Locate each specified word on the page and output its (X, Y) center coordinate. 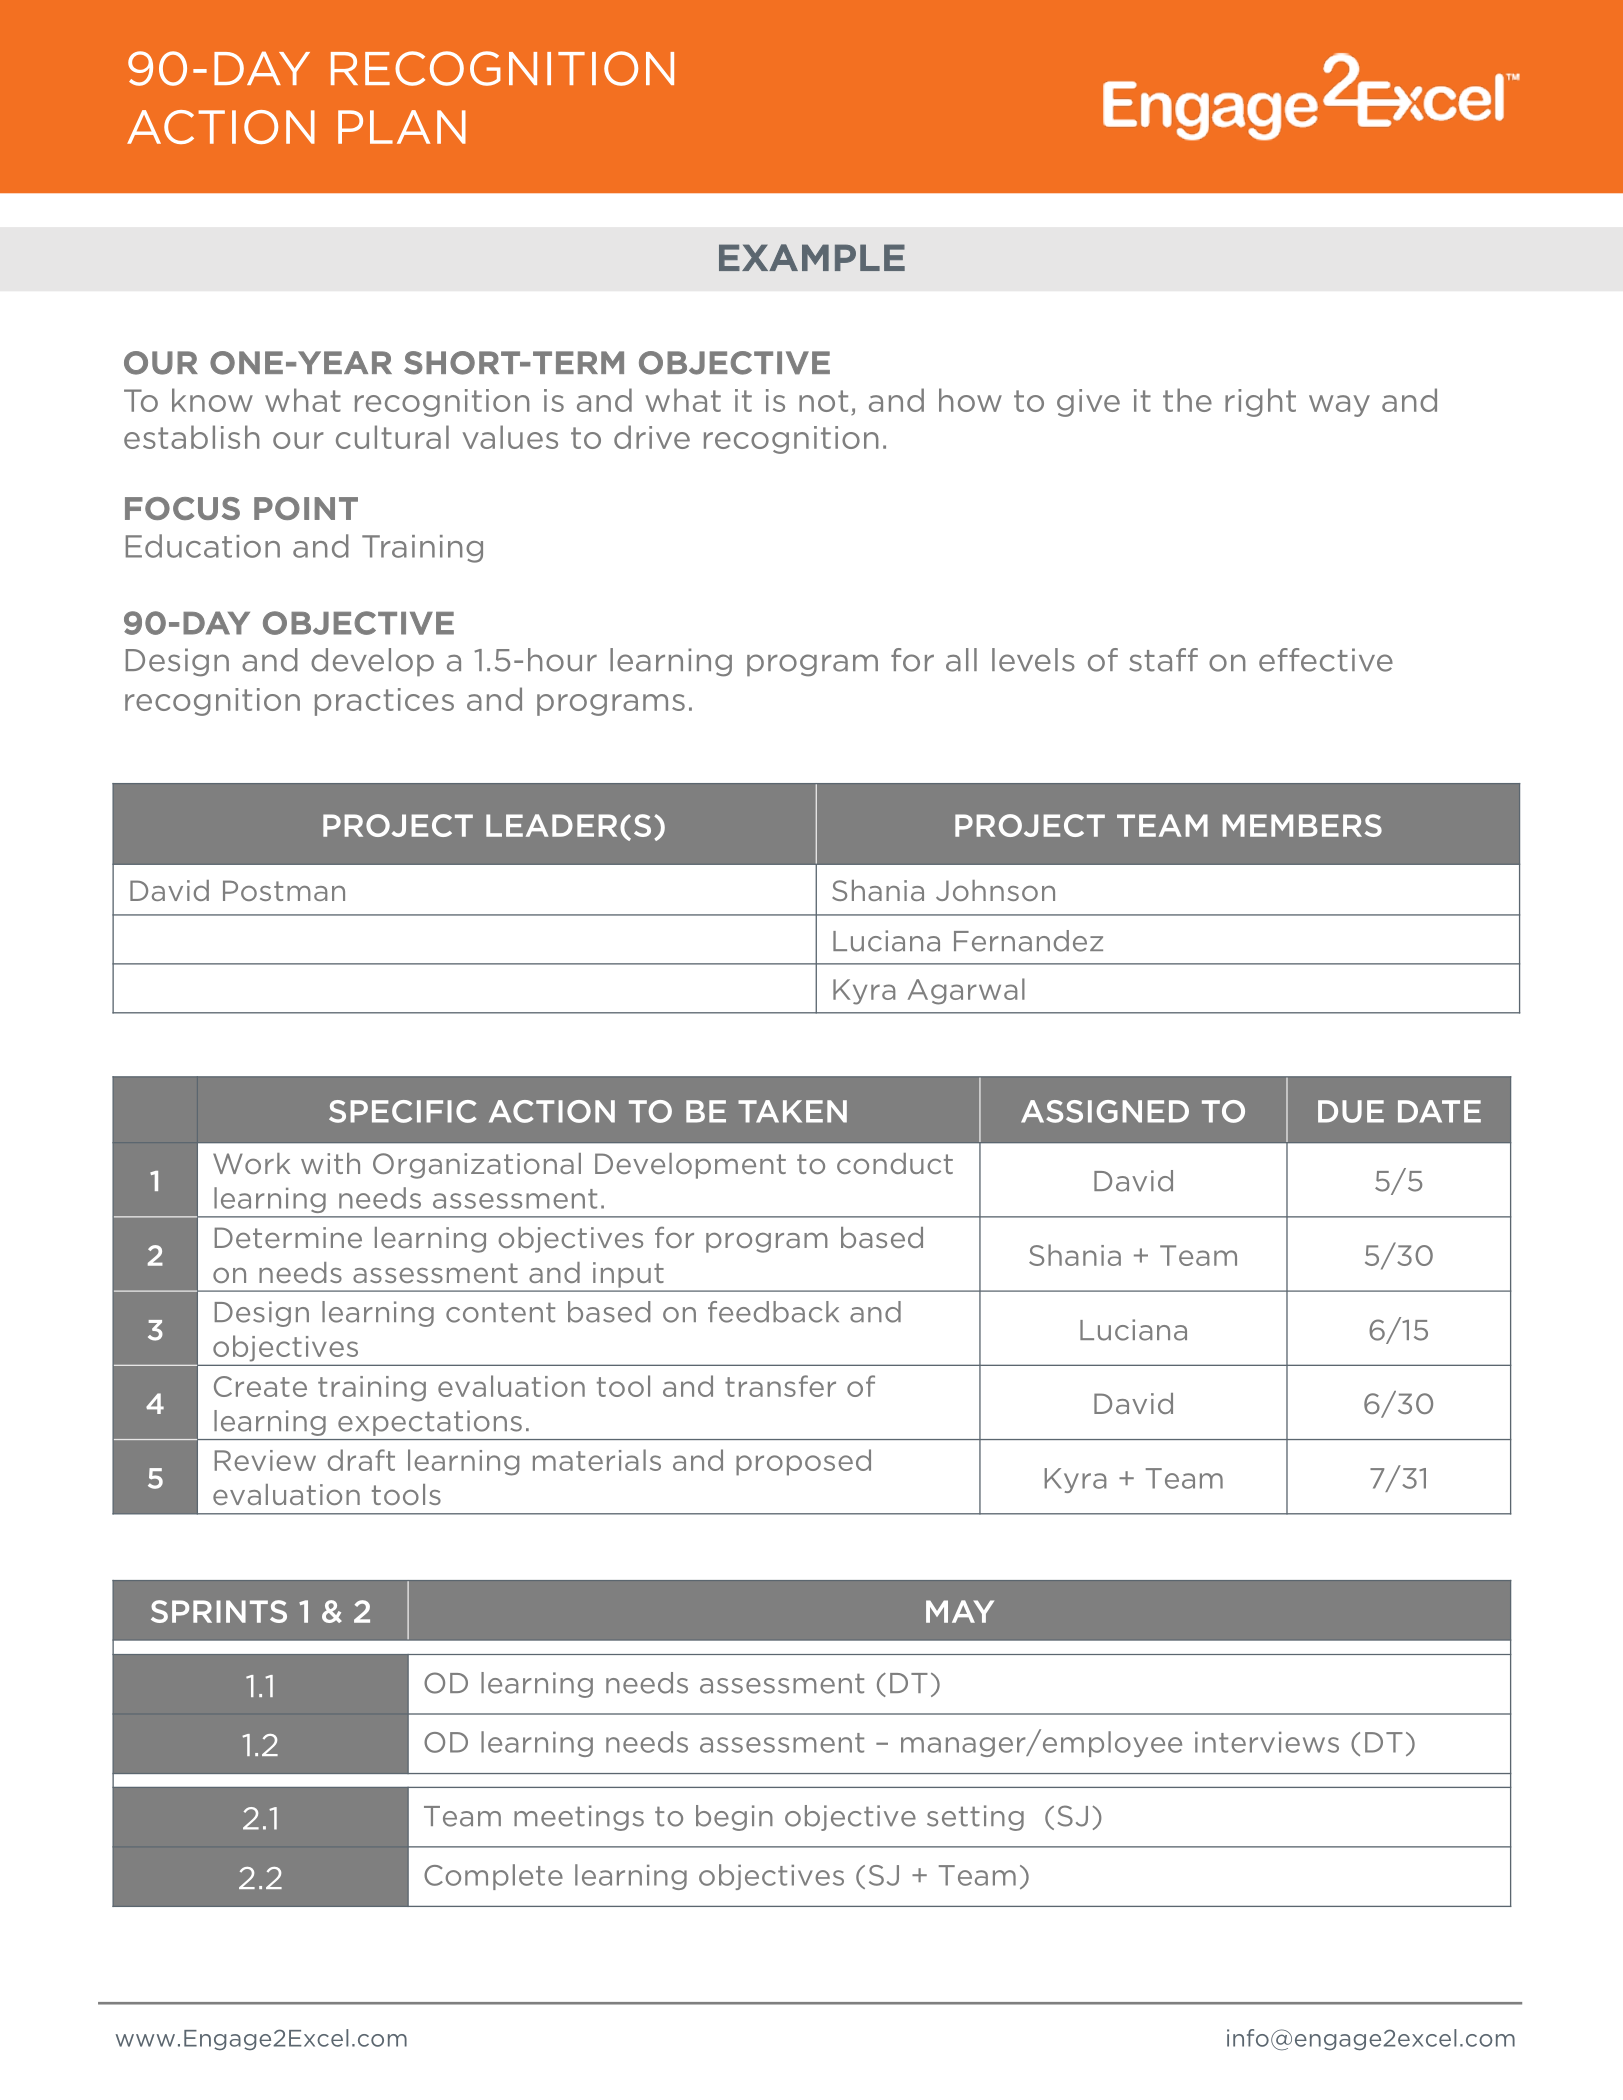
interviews (1267, 1742)
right (1260, 402)
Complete (493, 1877)
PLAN (402, 127)
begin (734, 1818)
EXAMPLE (812, 257)
